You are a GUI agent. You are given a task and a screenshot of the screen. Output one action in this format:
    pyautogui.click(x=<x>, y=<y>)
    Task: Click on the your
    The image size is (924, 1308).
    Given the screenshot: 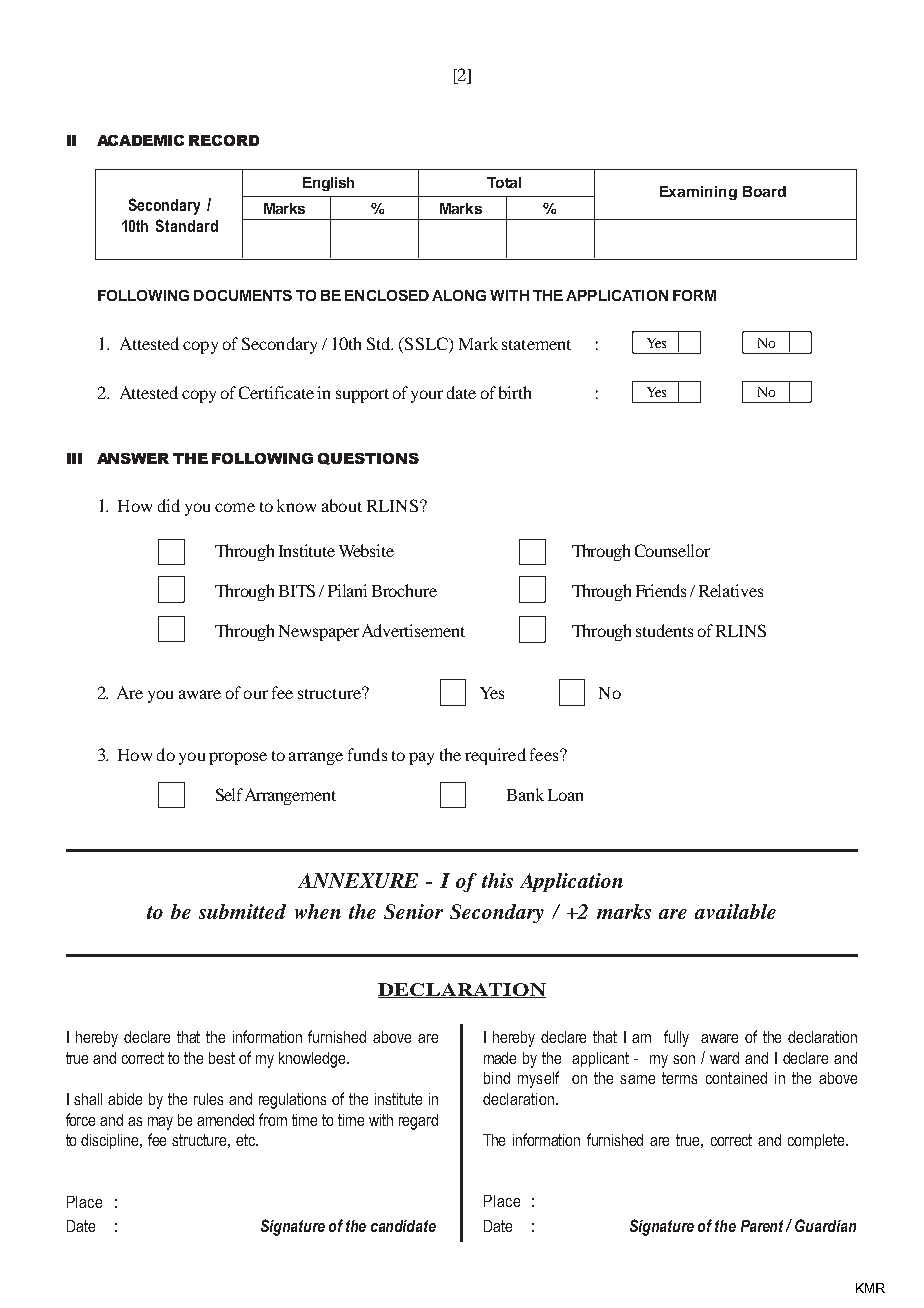 What is the action you would take?
    pyautogui.click(x=427, y=396)
